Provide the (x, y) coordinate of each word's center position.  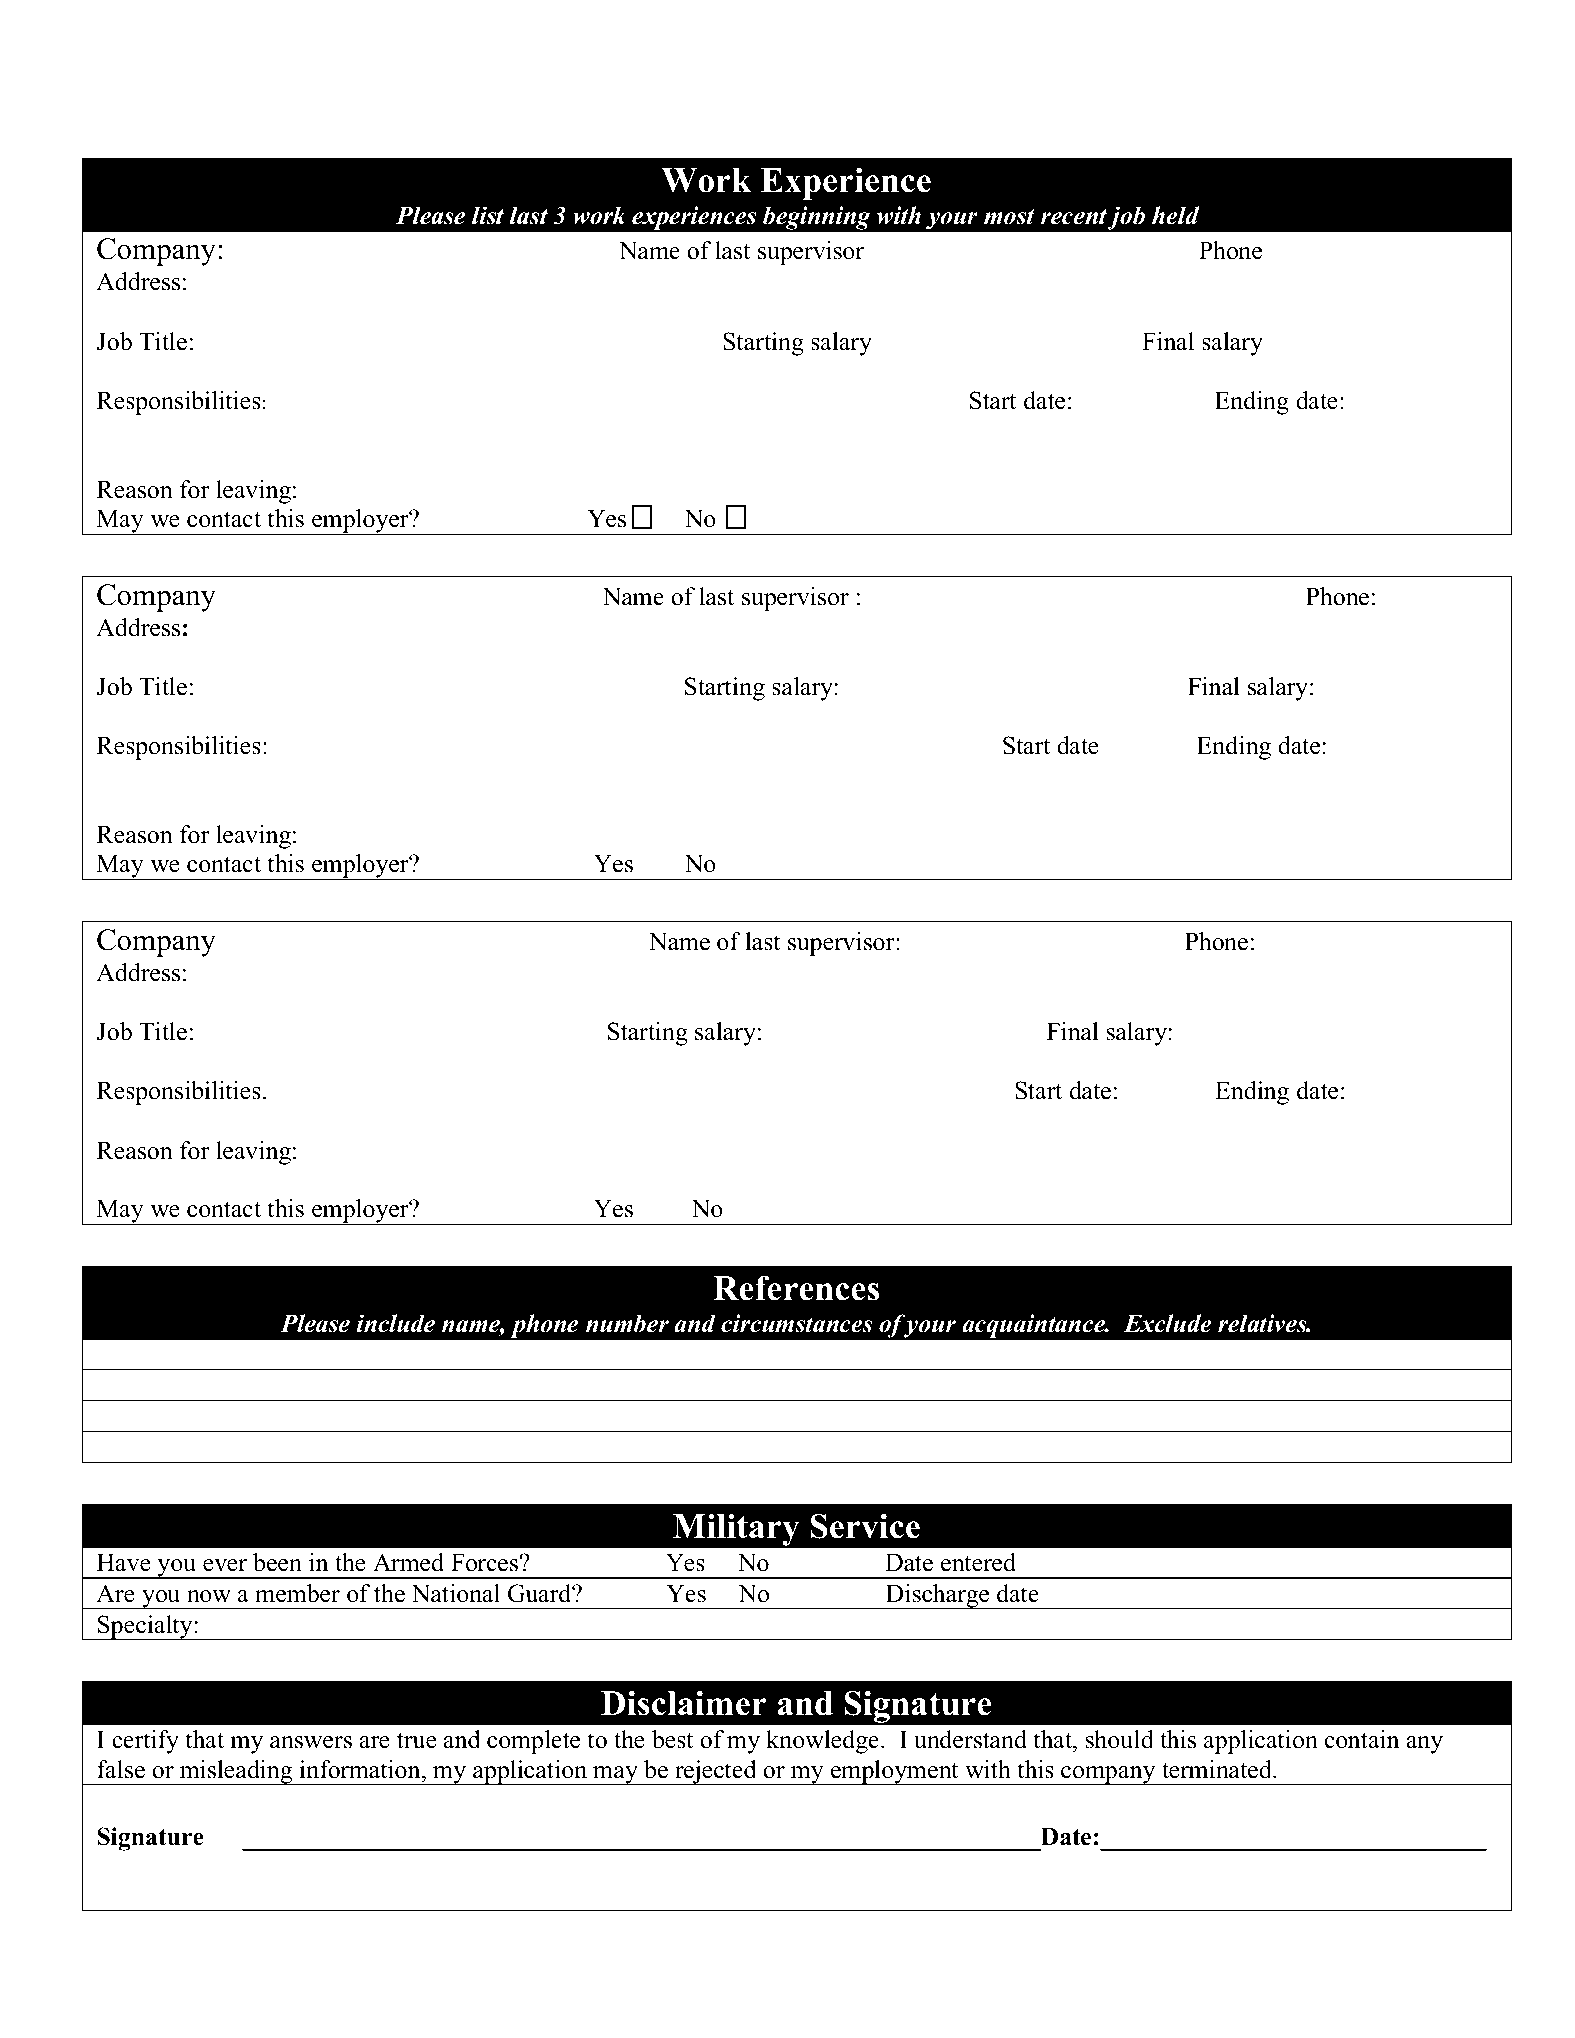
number (627, 1323)
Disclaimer (684, 1703)
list (488, 215)
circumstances (797, 1323)
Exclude (1168, 1323)
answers (311, 1742)
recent (1074, 217)
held (1175, 215)
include (396, 1323)
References (796, 1288)
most (1009, 217)
